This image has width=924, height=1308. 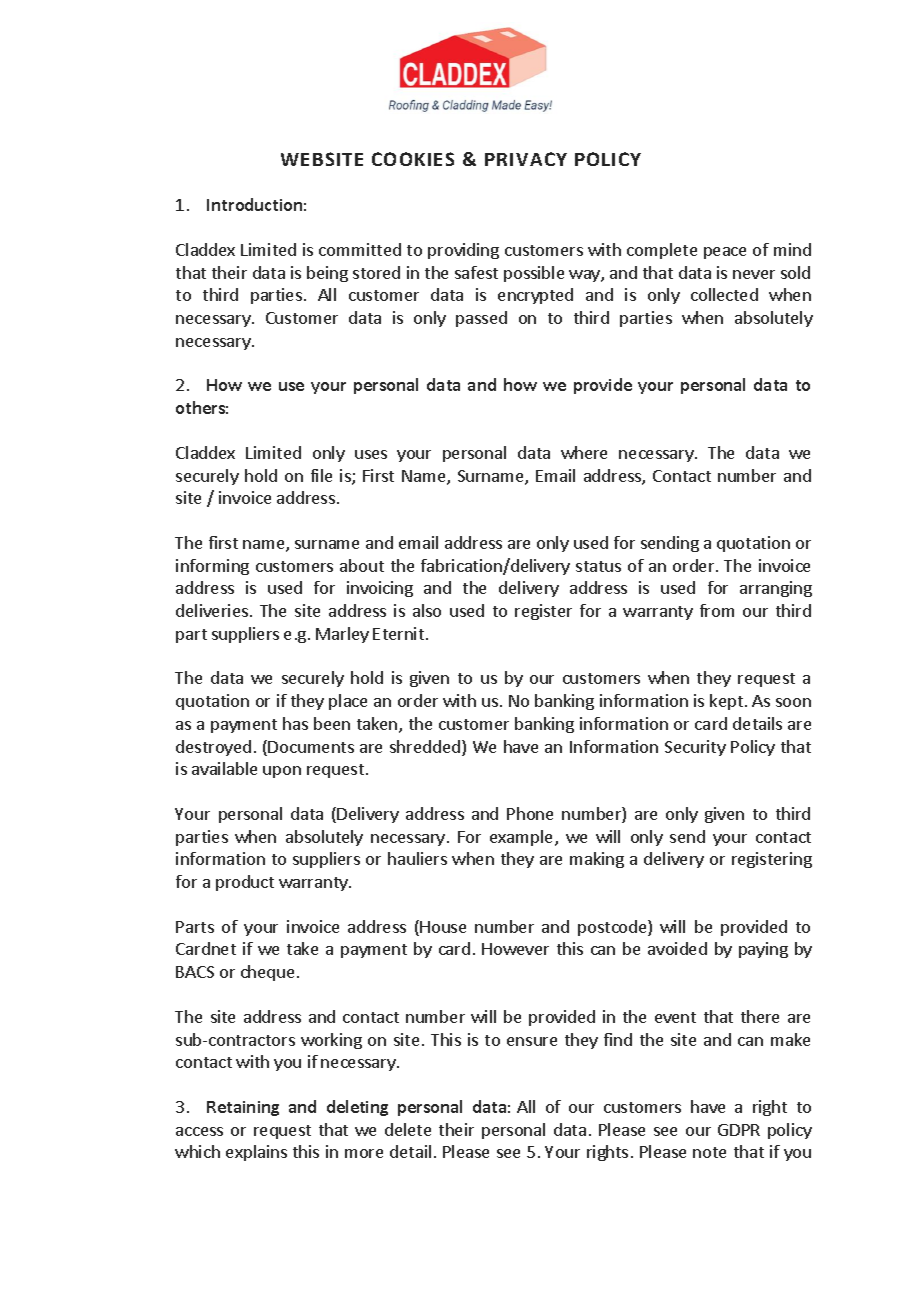 I want to click on where, so click(x=584, y=452).
